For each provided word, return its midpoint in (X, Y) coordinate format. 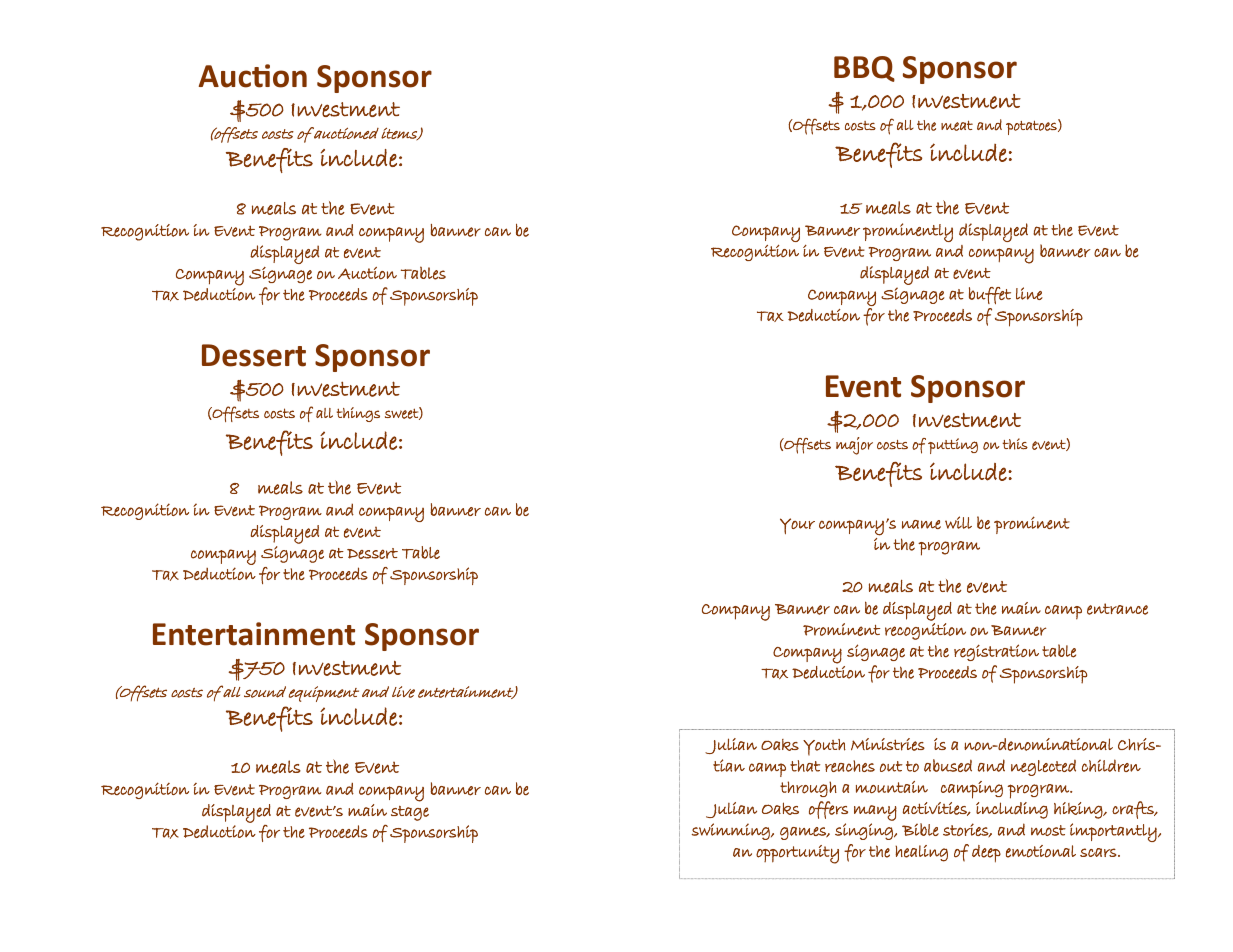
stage (410, 813)
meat (957, 125)
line (1029, 293)
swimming (731, 831)
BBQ (864, 69)
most (1048, 830)
